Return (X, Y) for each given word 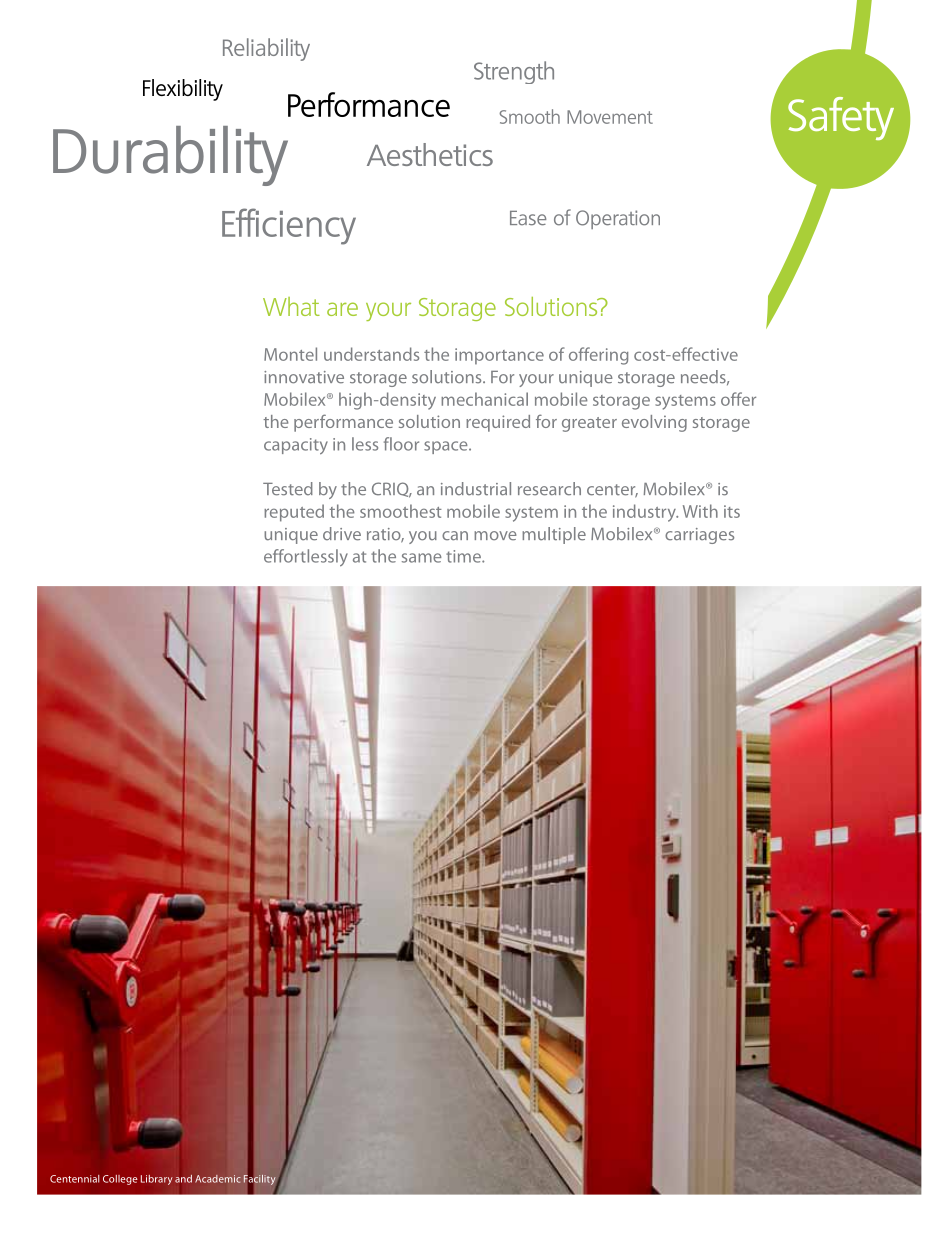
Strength (514, 72)
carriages (699, 536)
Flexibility (183, 90)
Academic (218, 1179)
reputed (294, 513)
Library (157, 1180)
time (464, 556)
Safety (841, 118)
